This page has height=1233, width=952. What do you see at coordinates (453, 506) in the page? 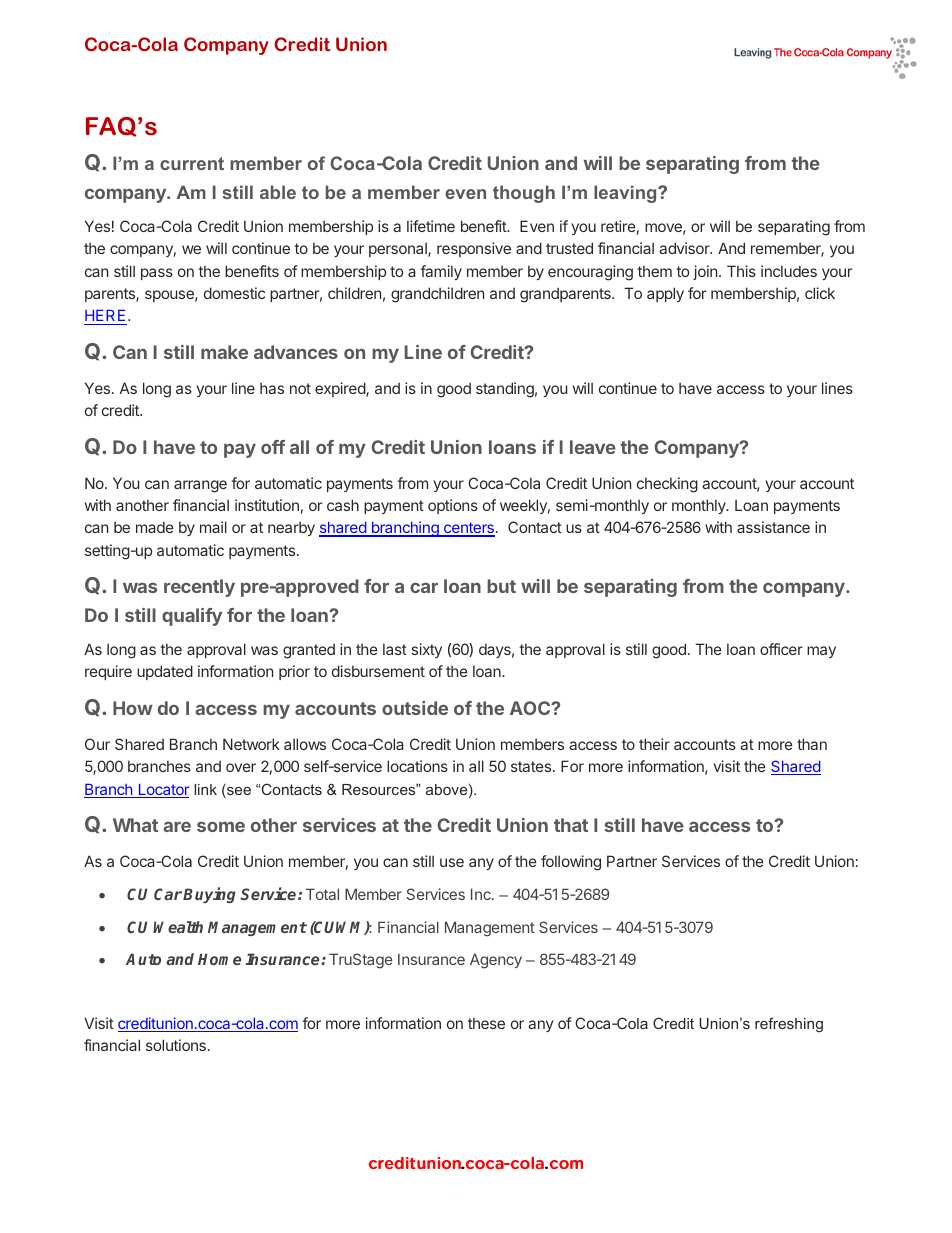
I see `options` at bounding box center [453, 506].
